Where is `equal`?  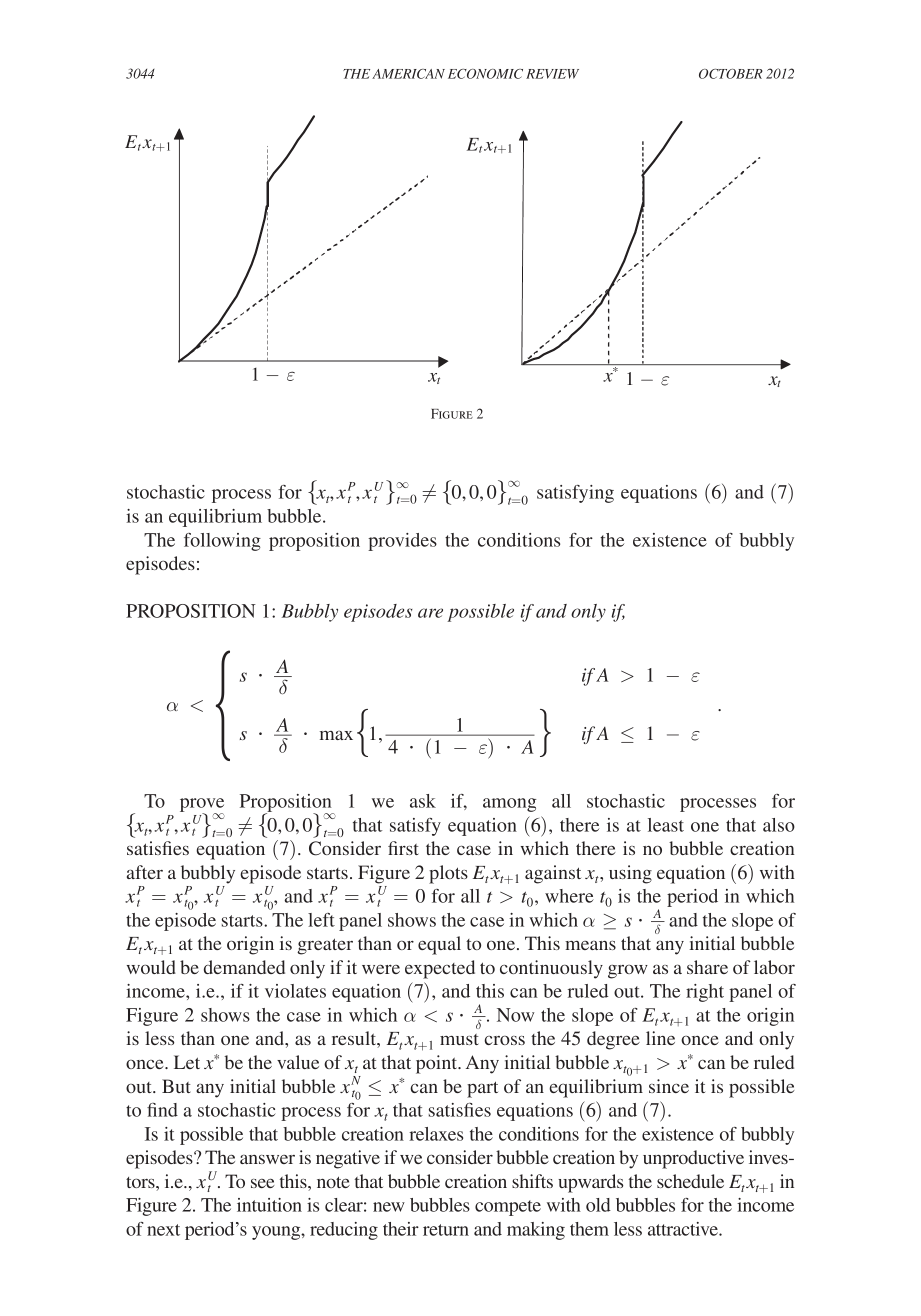
equal is located at coordinates (439, 945).
